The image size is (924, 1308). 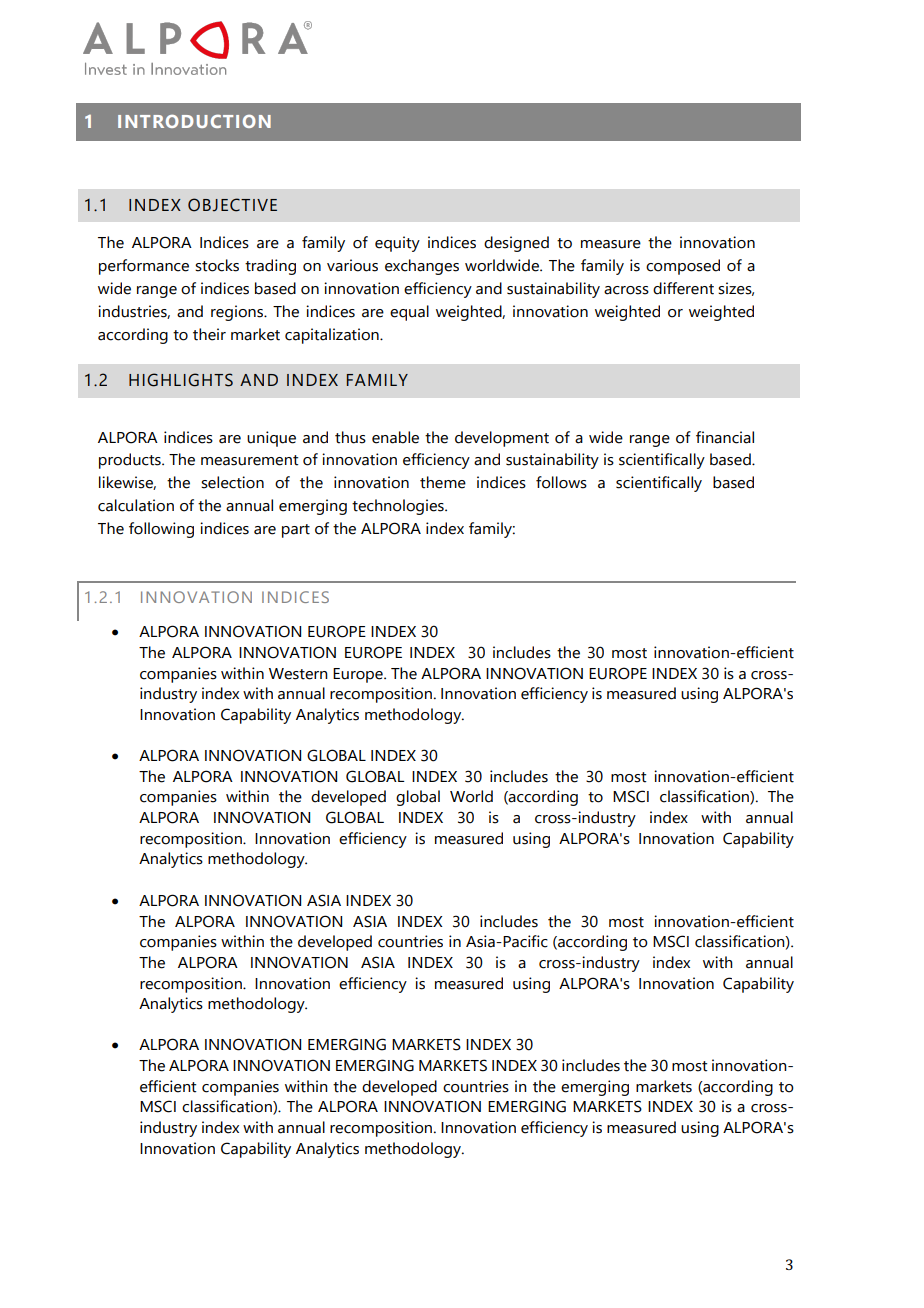 I want to click on designed, so click(x=516, y=244).
